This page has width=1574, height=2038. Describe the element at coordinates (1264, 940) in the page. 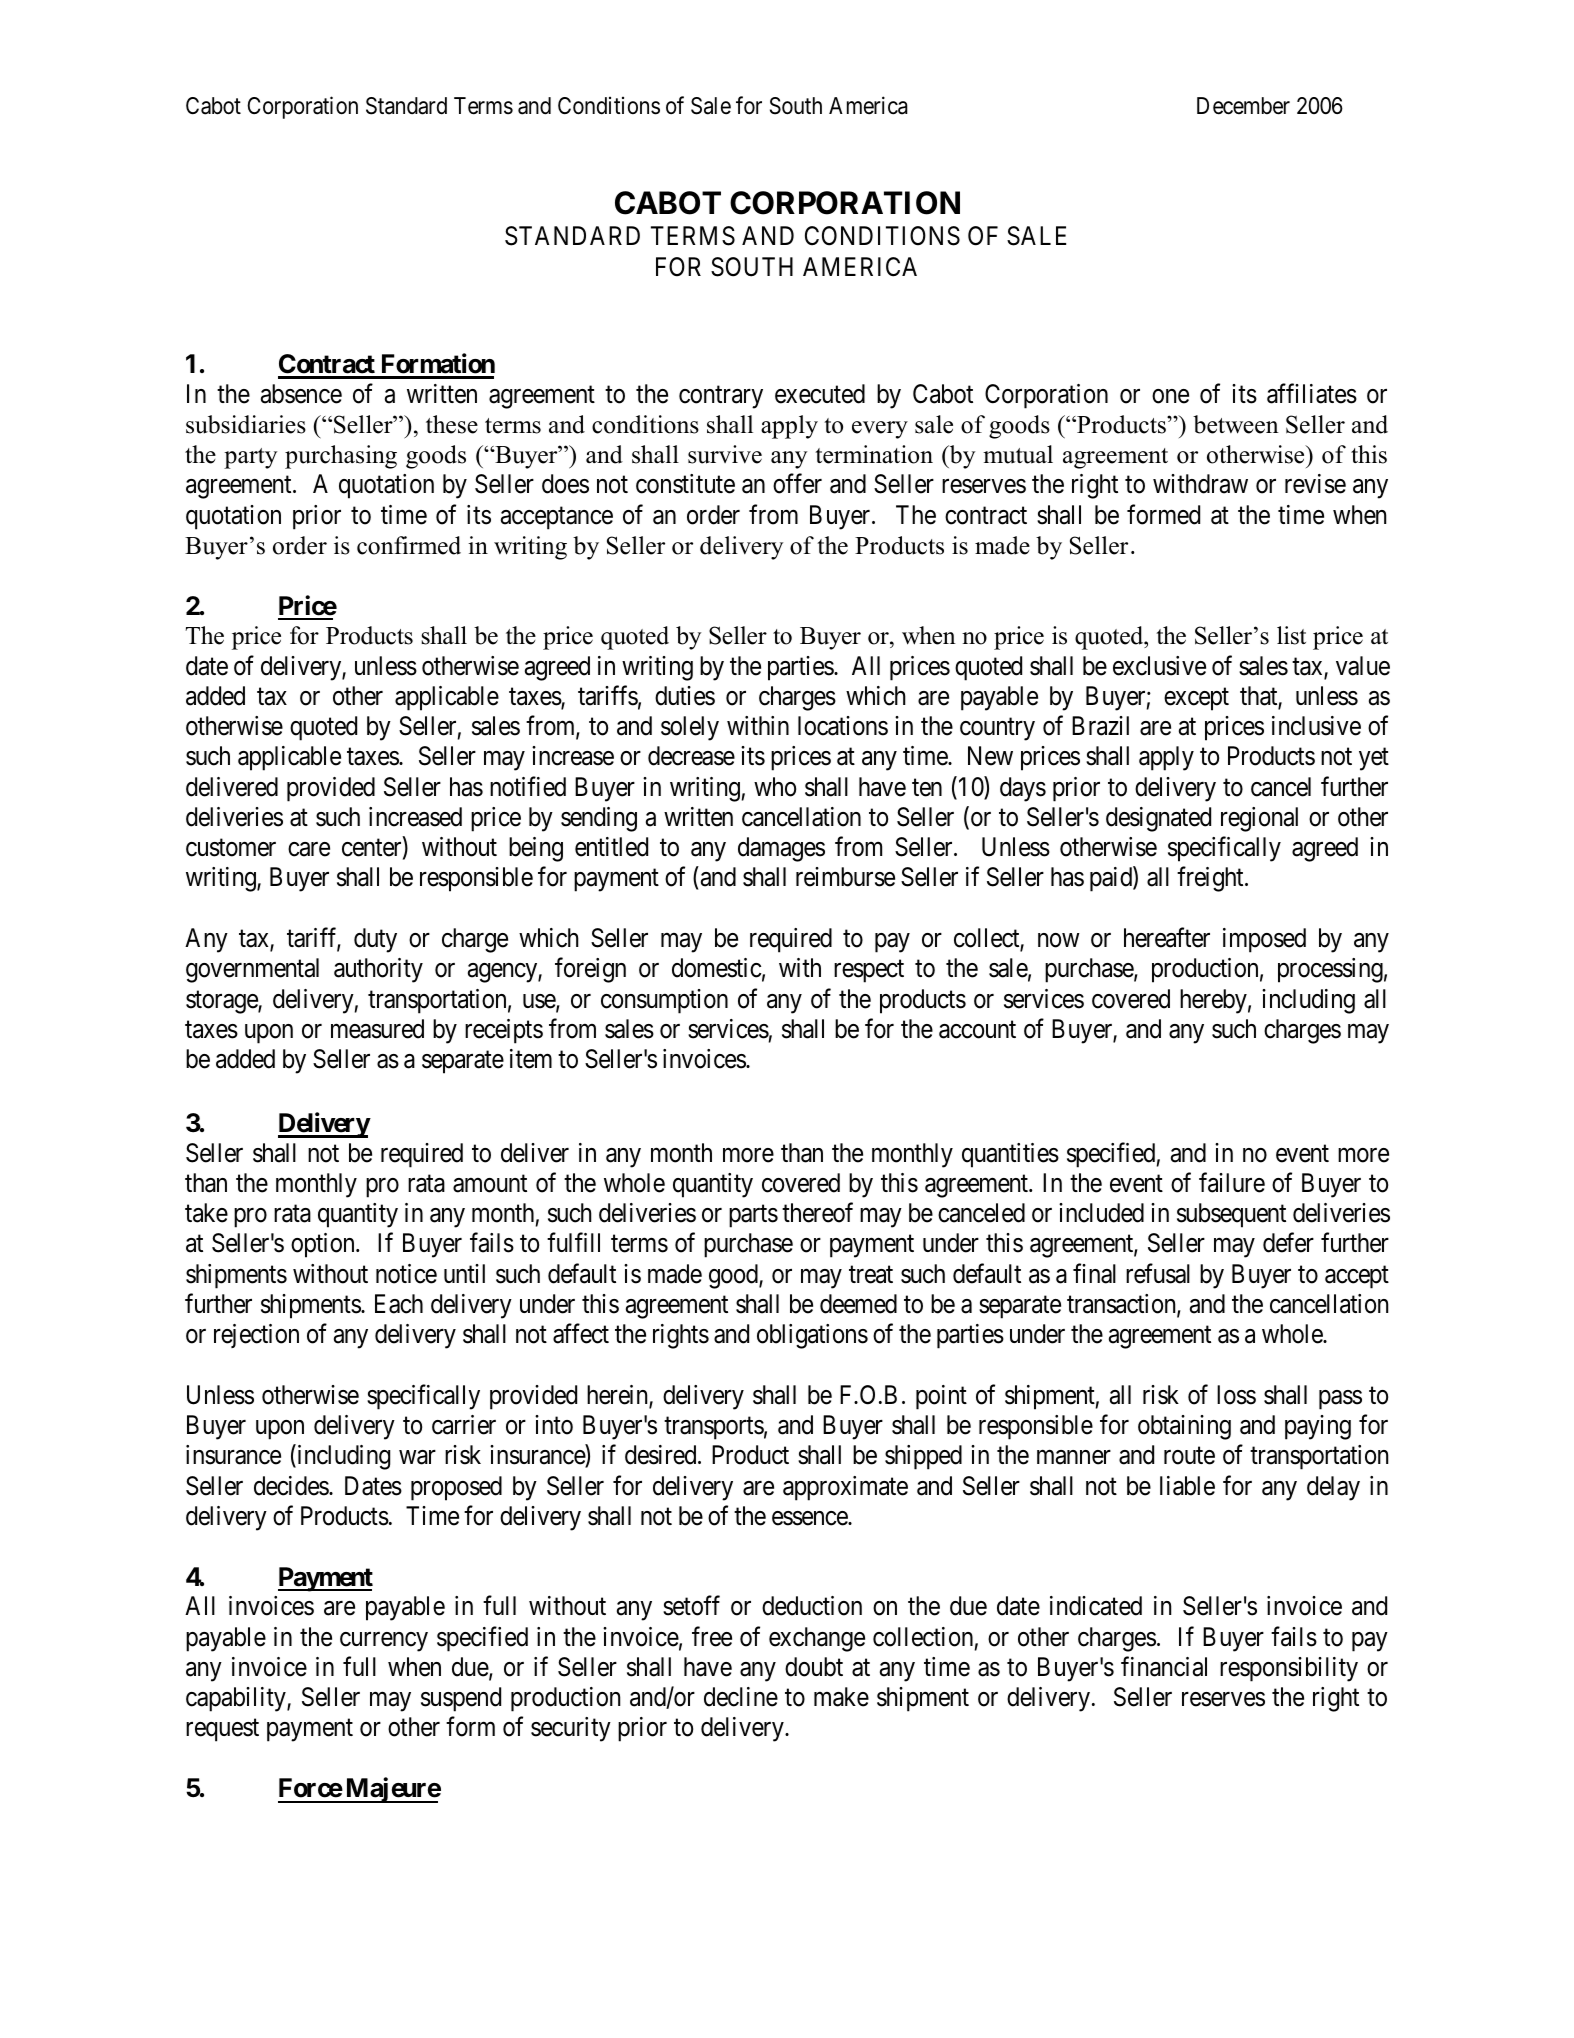

I see `imposed` at that location.
